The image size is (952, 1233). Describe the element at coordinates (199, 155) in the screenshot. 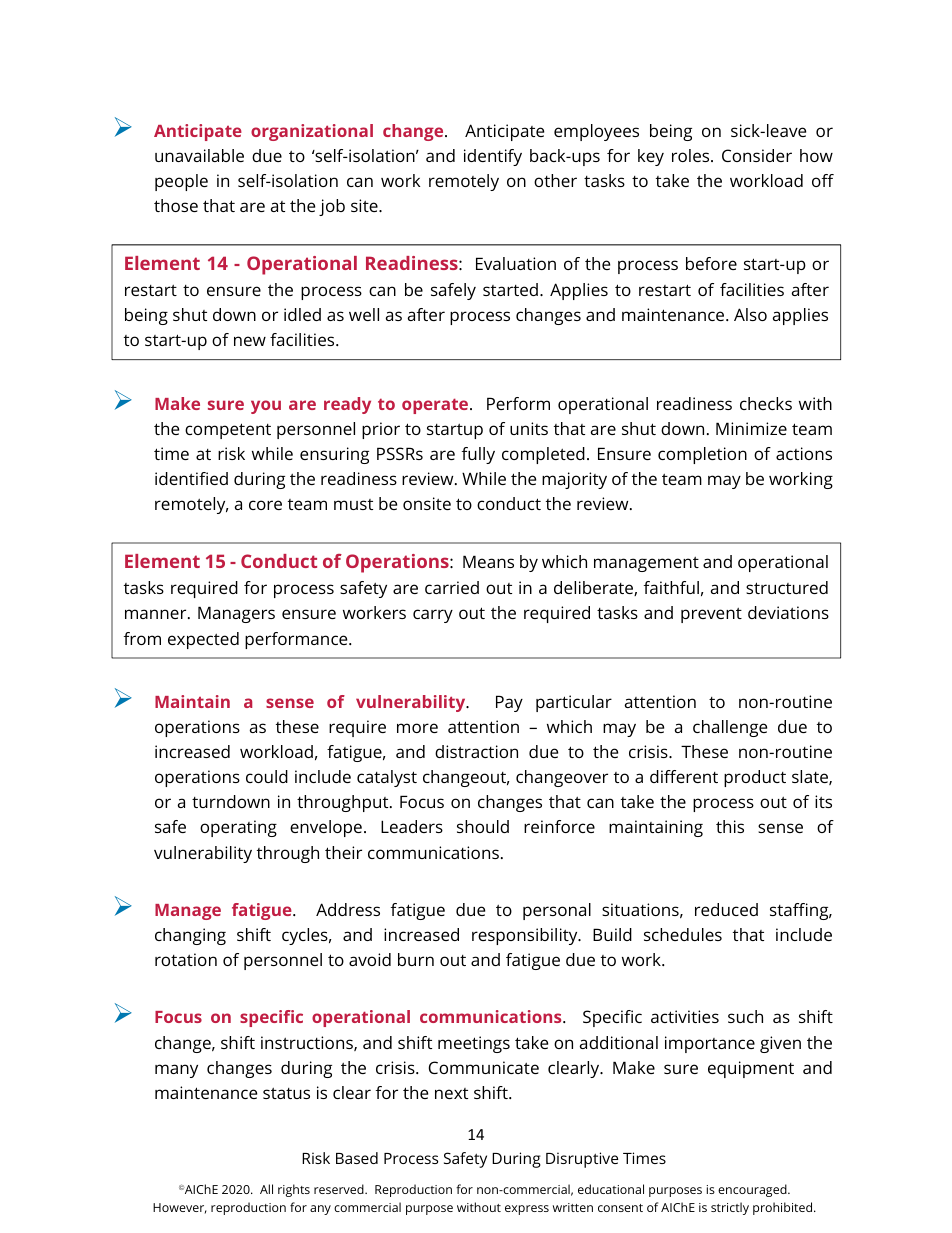

I see `unavailable` at that location.
